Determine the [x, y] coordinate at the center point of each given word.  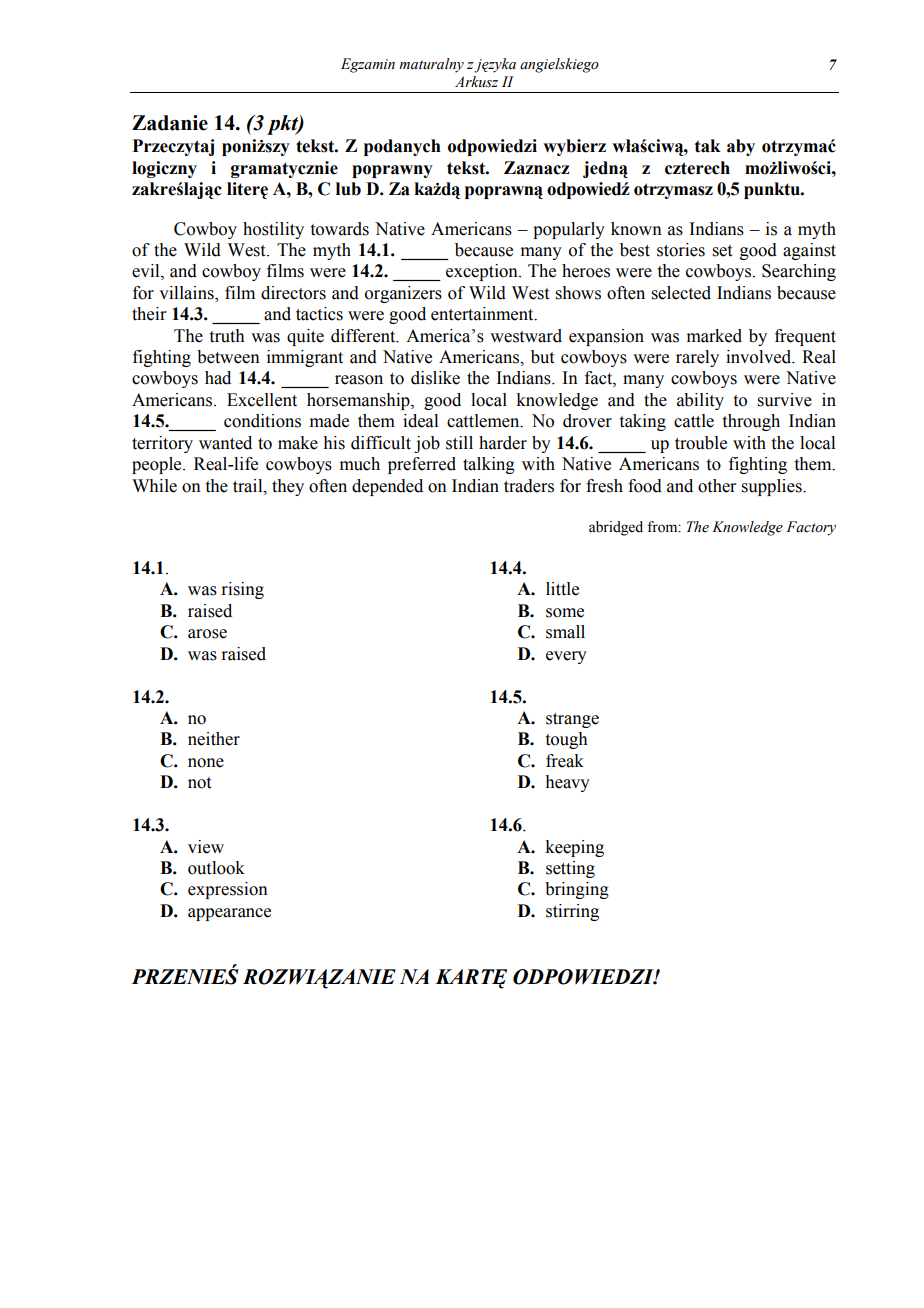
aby [741, 147]
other [717, 486]
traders [529, 486]
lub [348, 189]
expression [228, 890]
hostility [273, 230]
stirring [572, 912]
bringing [577, 890]
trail [249, 486]
